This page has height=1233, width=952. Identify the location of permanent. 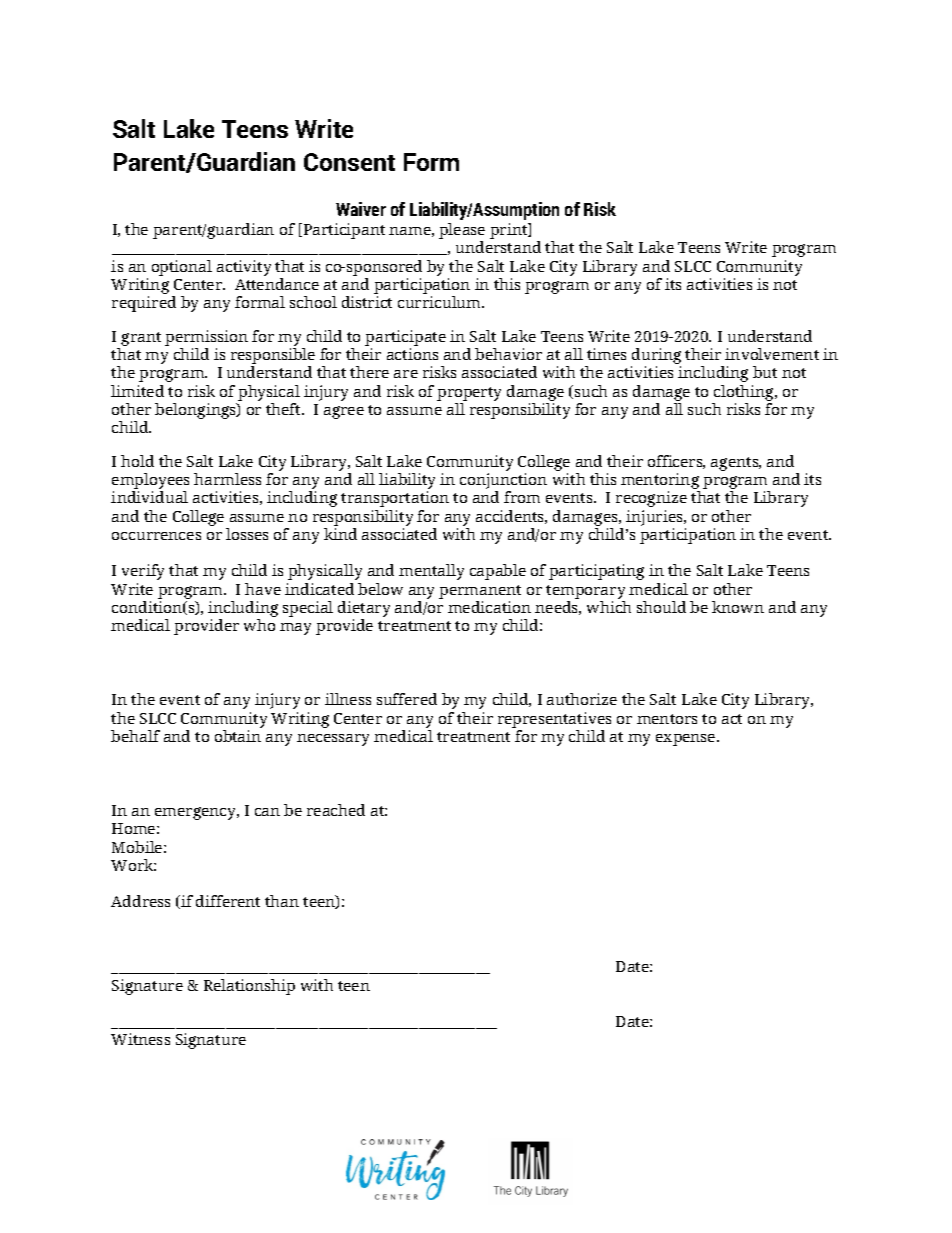
(480, 592).
